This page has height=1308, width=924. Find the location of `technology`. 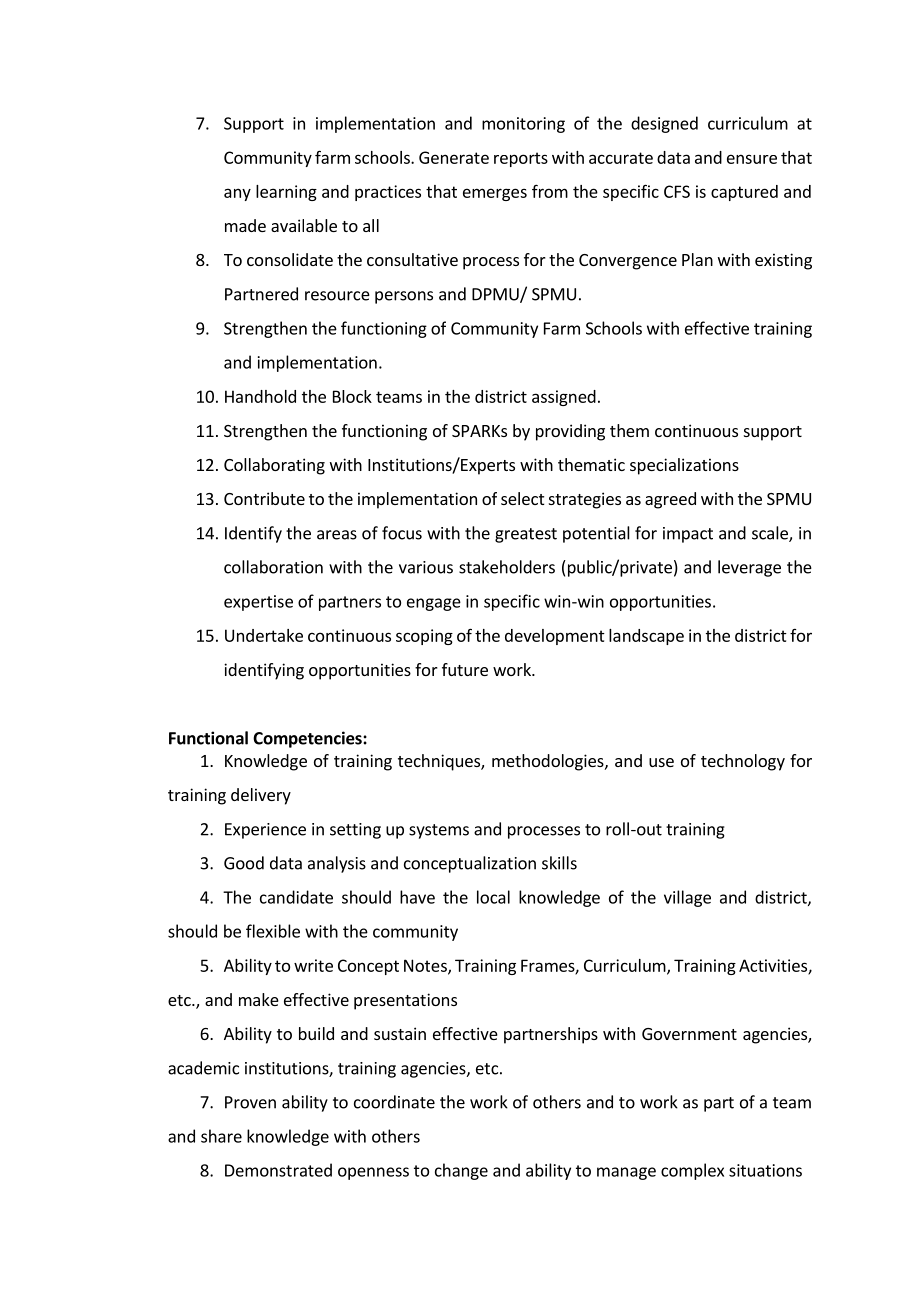

technology is located at coordinates (743, 762).
